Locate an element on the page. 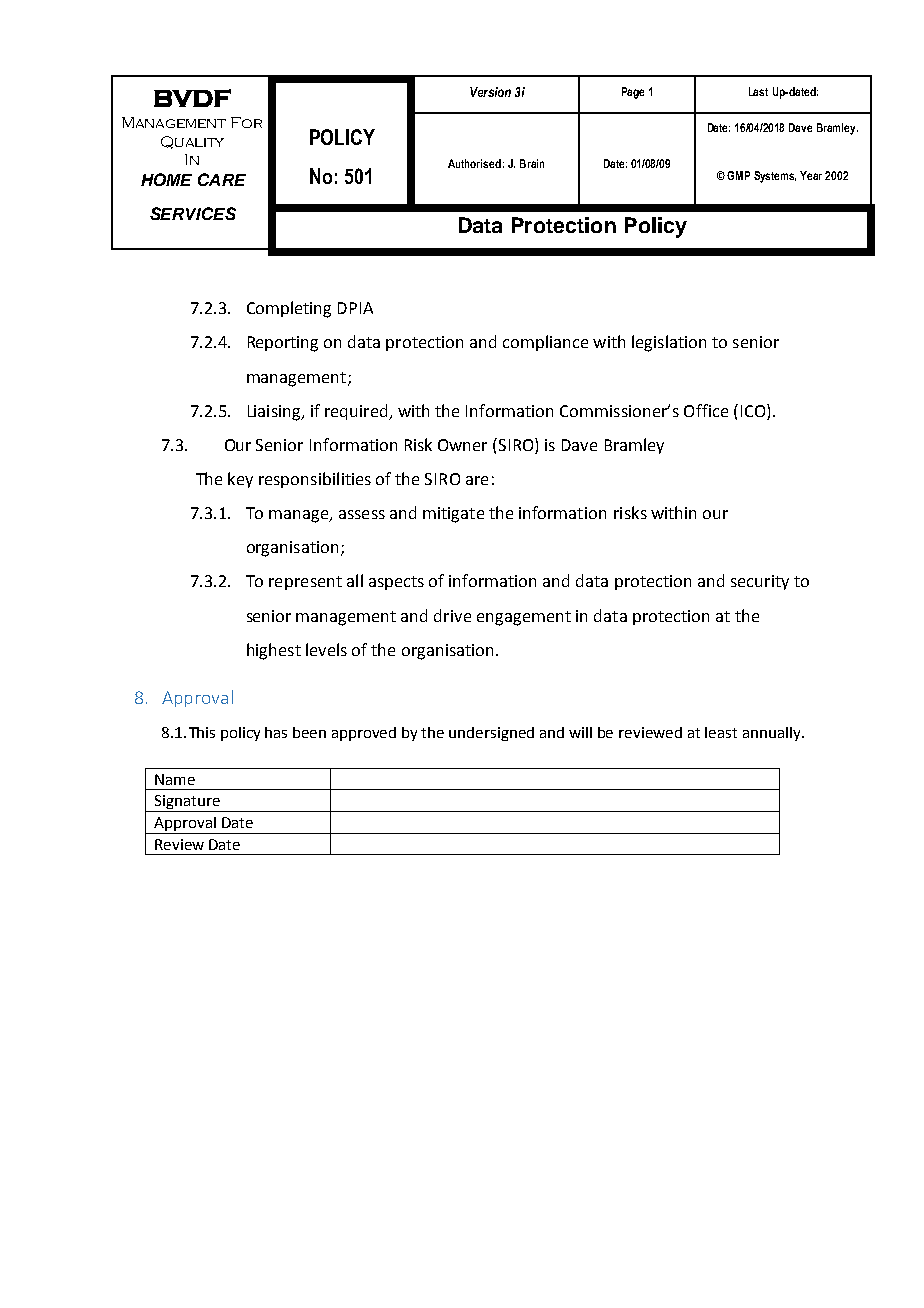 This page has width=924, height=1308. ICO is located at coordinates (754, 410).
